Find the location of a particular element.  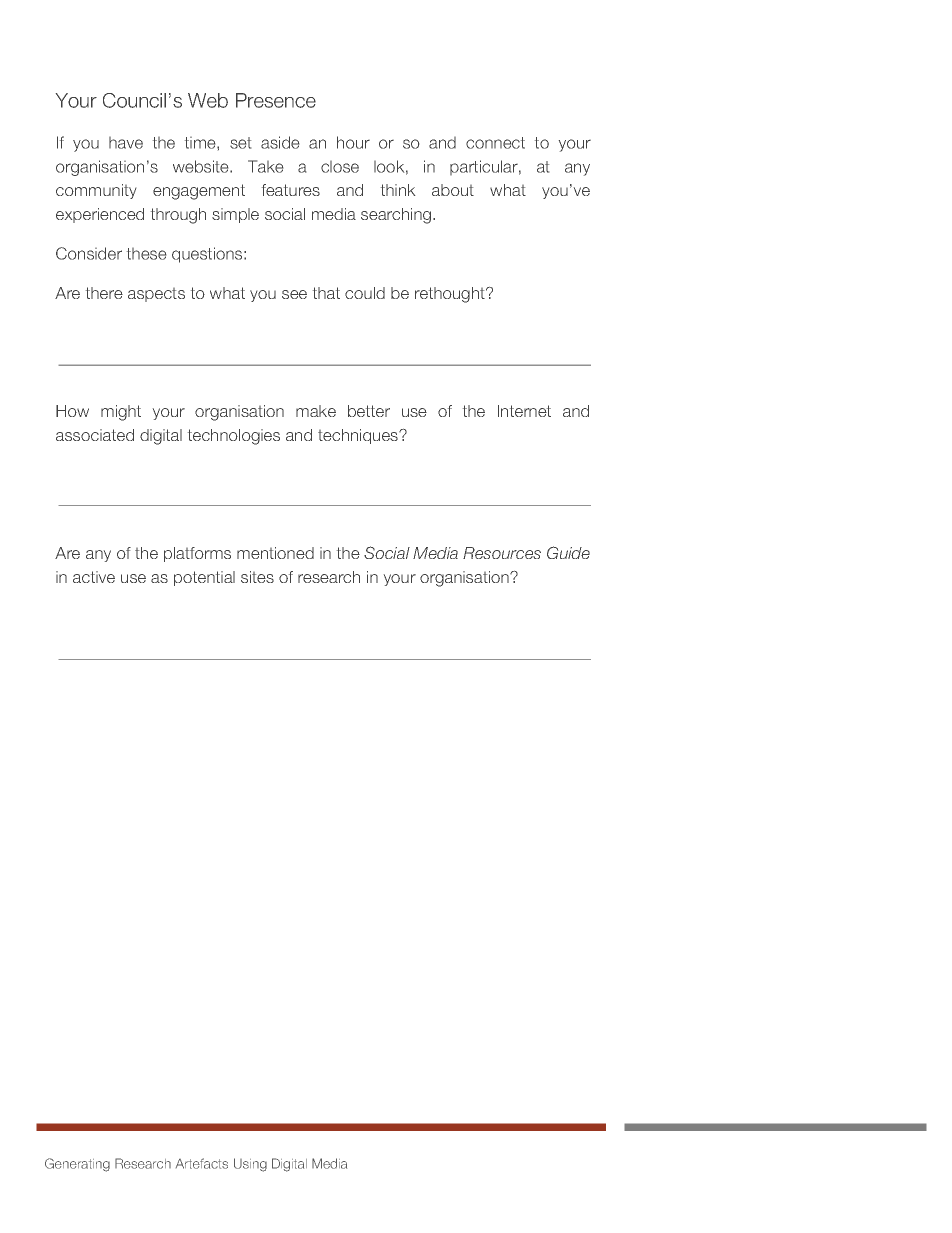

hour is located at coordinates (353, 142).
